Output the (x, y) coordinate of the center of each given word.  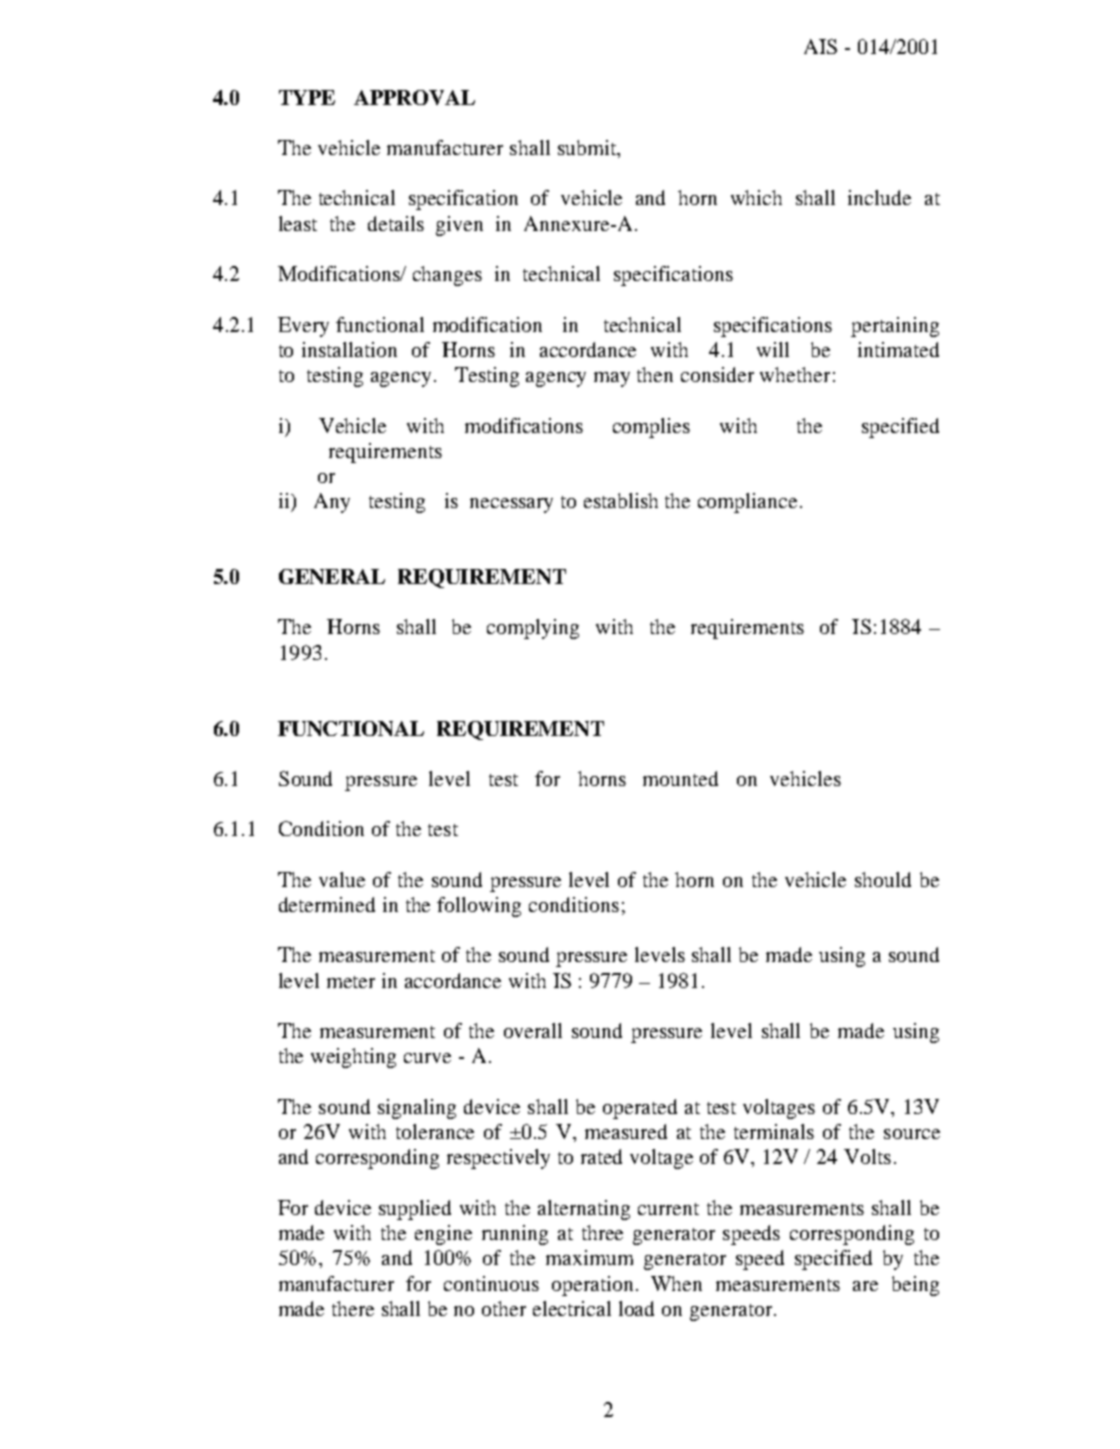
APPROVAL (414, 97)
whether (795, 374)
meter (351, 982)
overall (533, 1030)
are (865, 1286)
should (883, 879)
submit (588, 147)
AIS (820, 46)
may (612, 379)
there (353, 1308)
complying (533, 629)
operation (594, 1286)
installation (349, 349)
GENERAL (332, 576)
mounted (680, 778)
